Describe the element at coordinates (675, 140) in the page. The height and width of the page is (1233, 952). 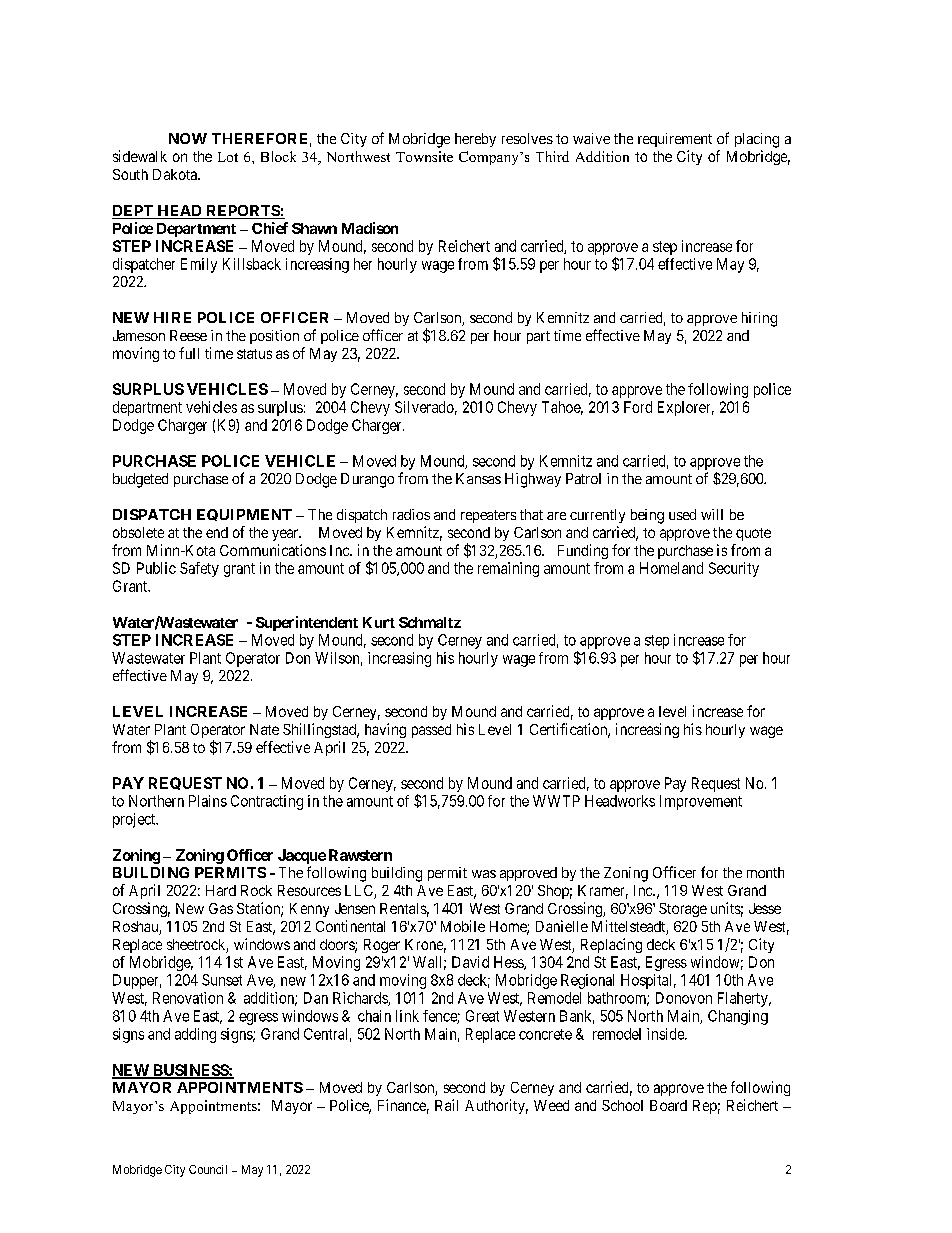
I see `requirement` at that location.
